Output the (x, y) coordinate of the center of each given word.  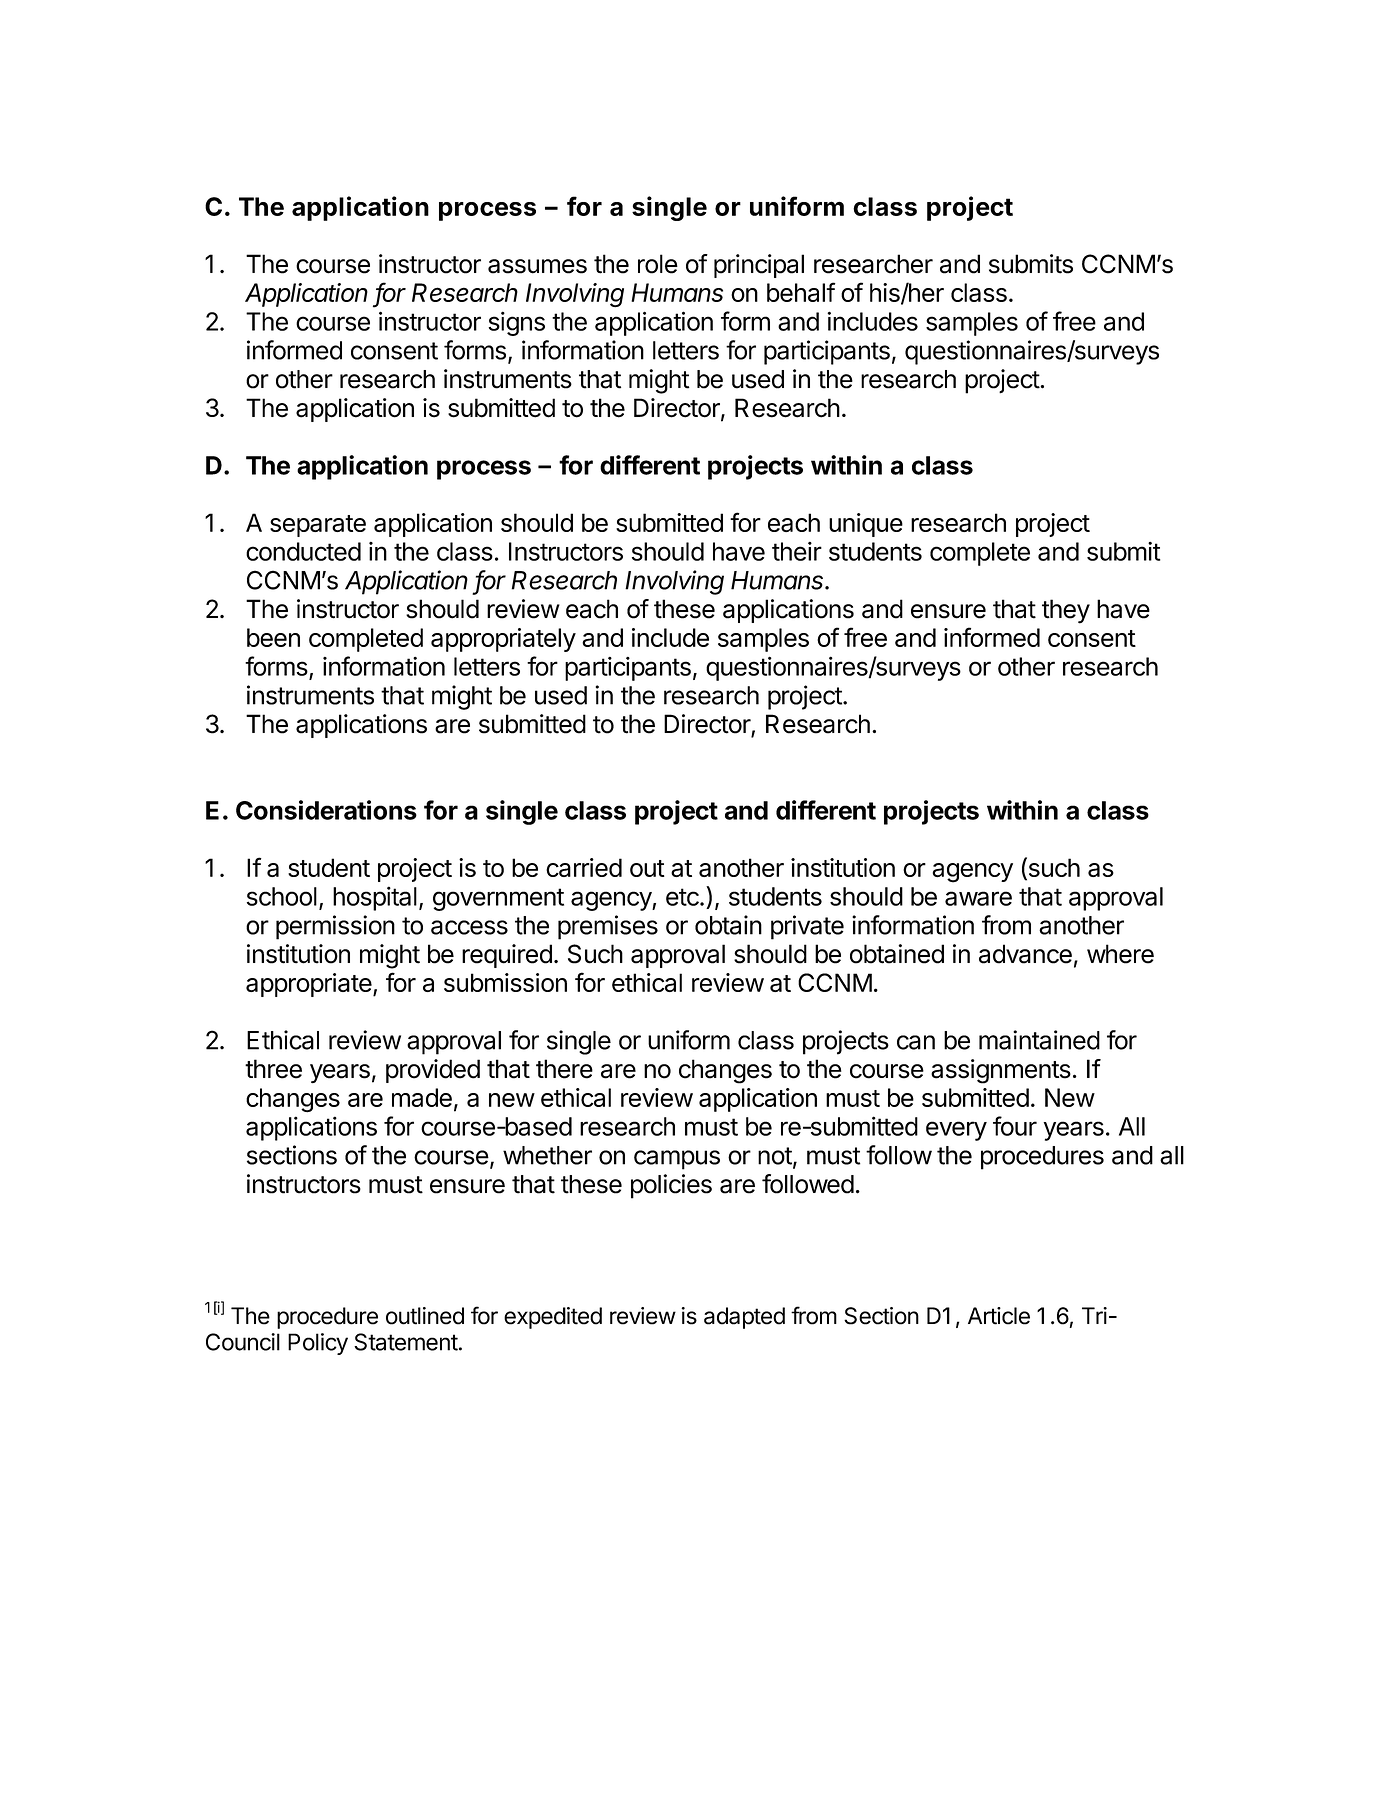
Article (999, 1316)
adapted (744, 1318)
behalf (801, 292)
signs (517, 323)
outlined (425, 1316)
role (658, 264)
